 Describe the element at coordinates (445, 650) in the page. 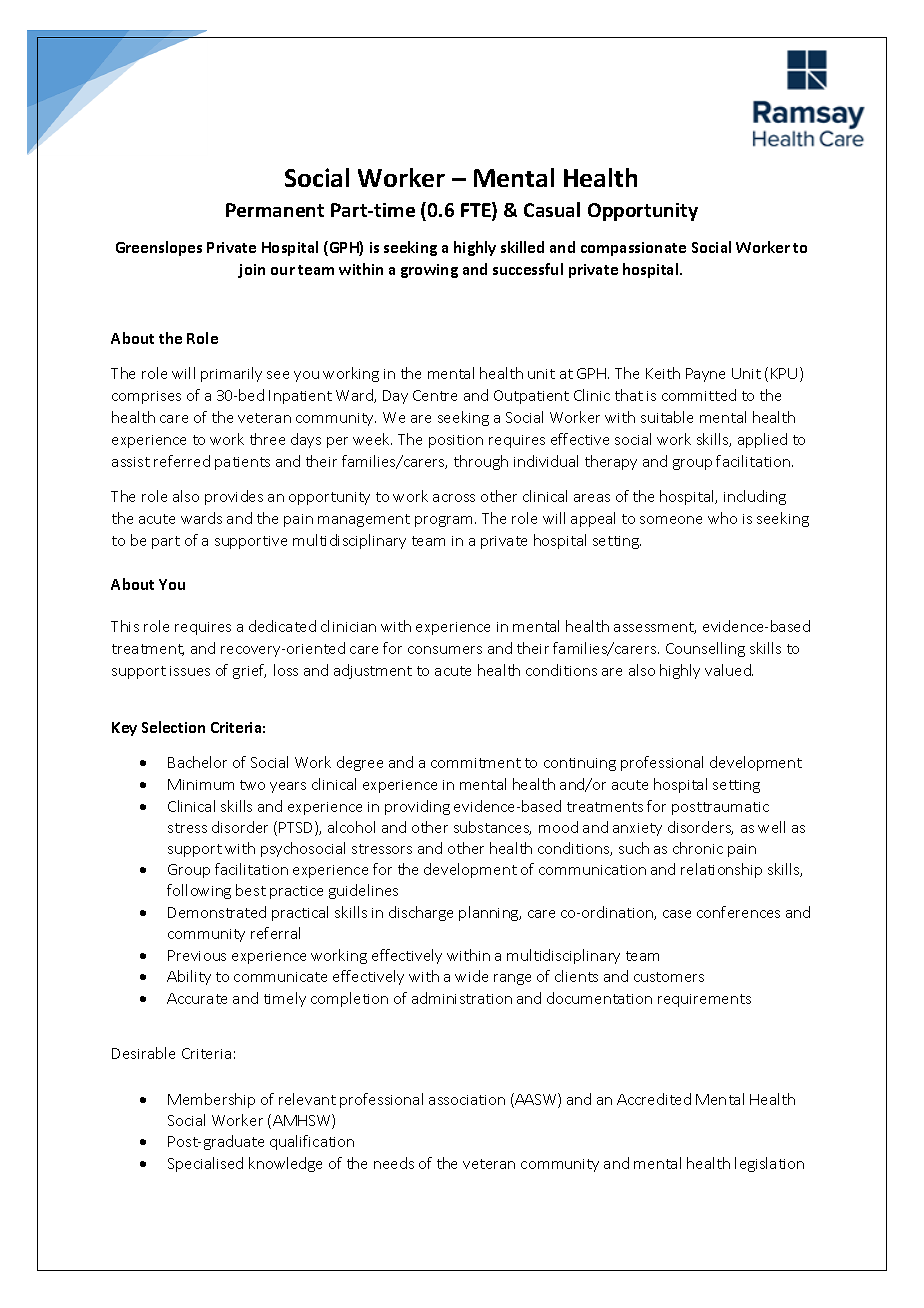

I see `consumers` at that location.
